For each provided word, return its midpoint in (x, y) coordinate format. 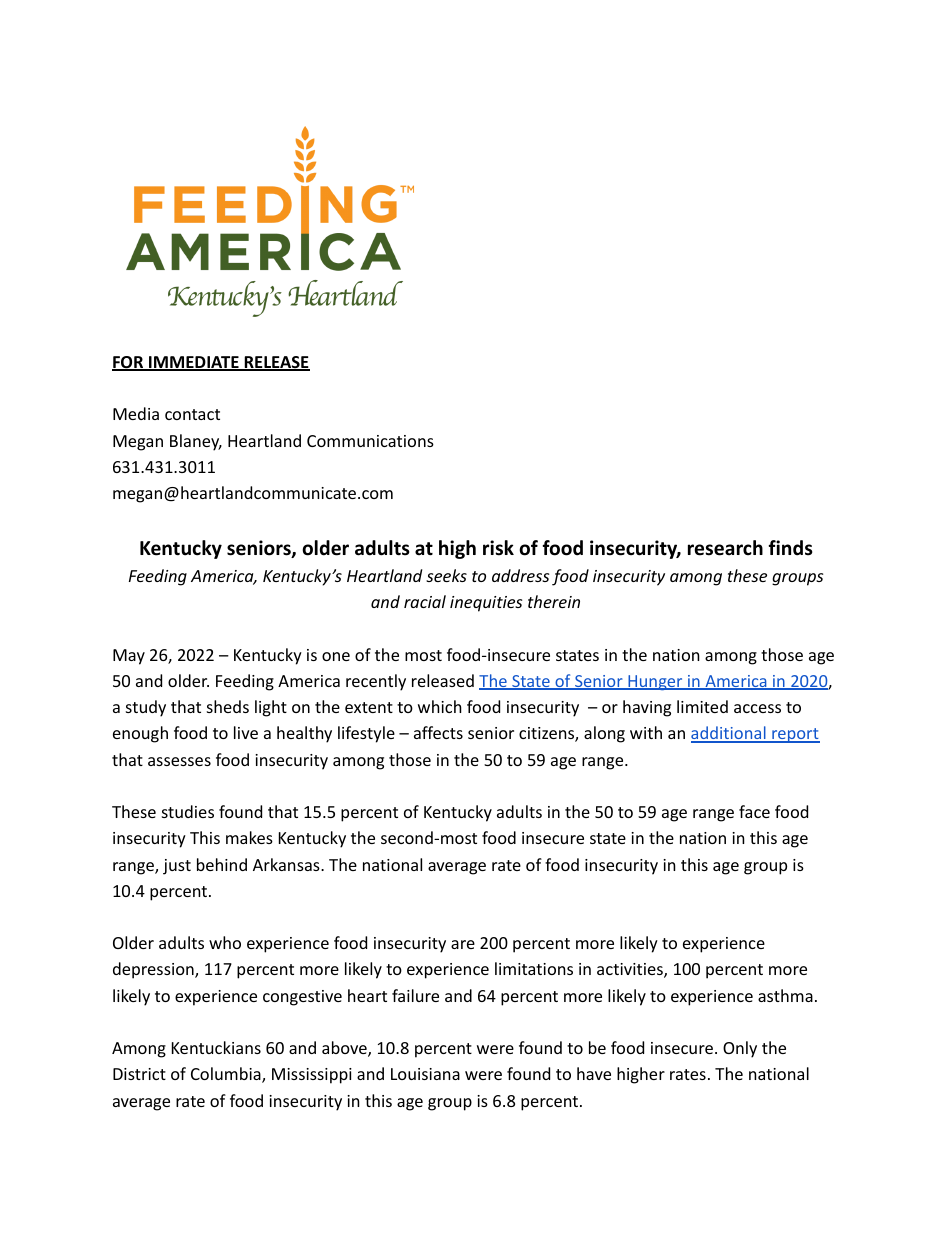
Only (740, 1049)
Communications (370, 441)
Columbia (227, 1075)
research (725, 548)
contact (192, 414)
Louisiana (425, 1074)
